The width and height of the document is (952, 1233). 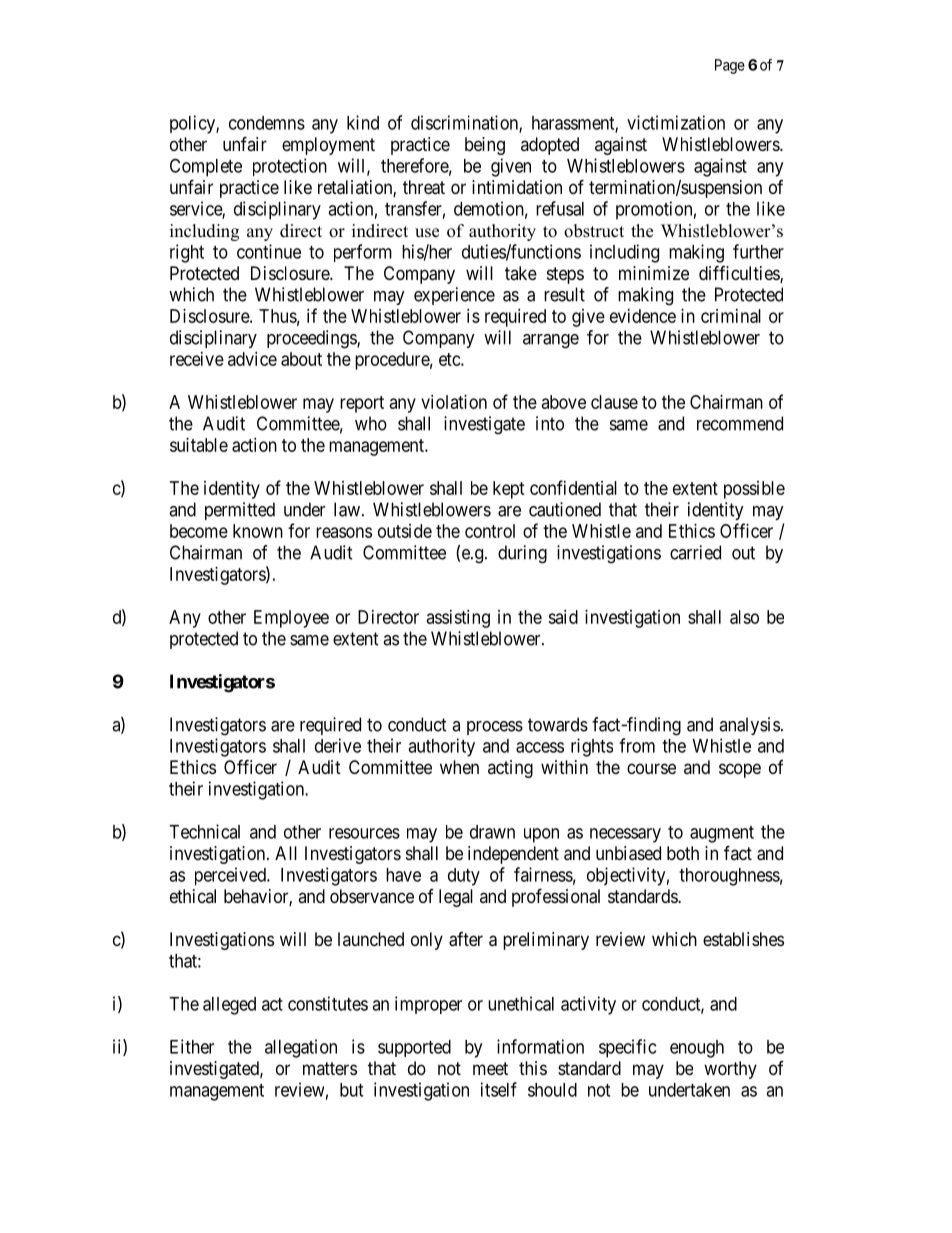 What do you see at coordinates (485, 146) in the document?
I see `being` at bounding box center [485, 146].
